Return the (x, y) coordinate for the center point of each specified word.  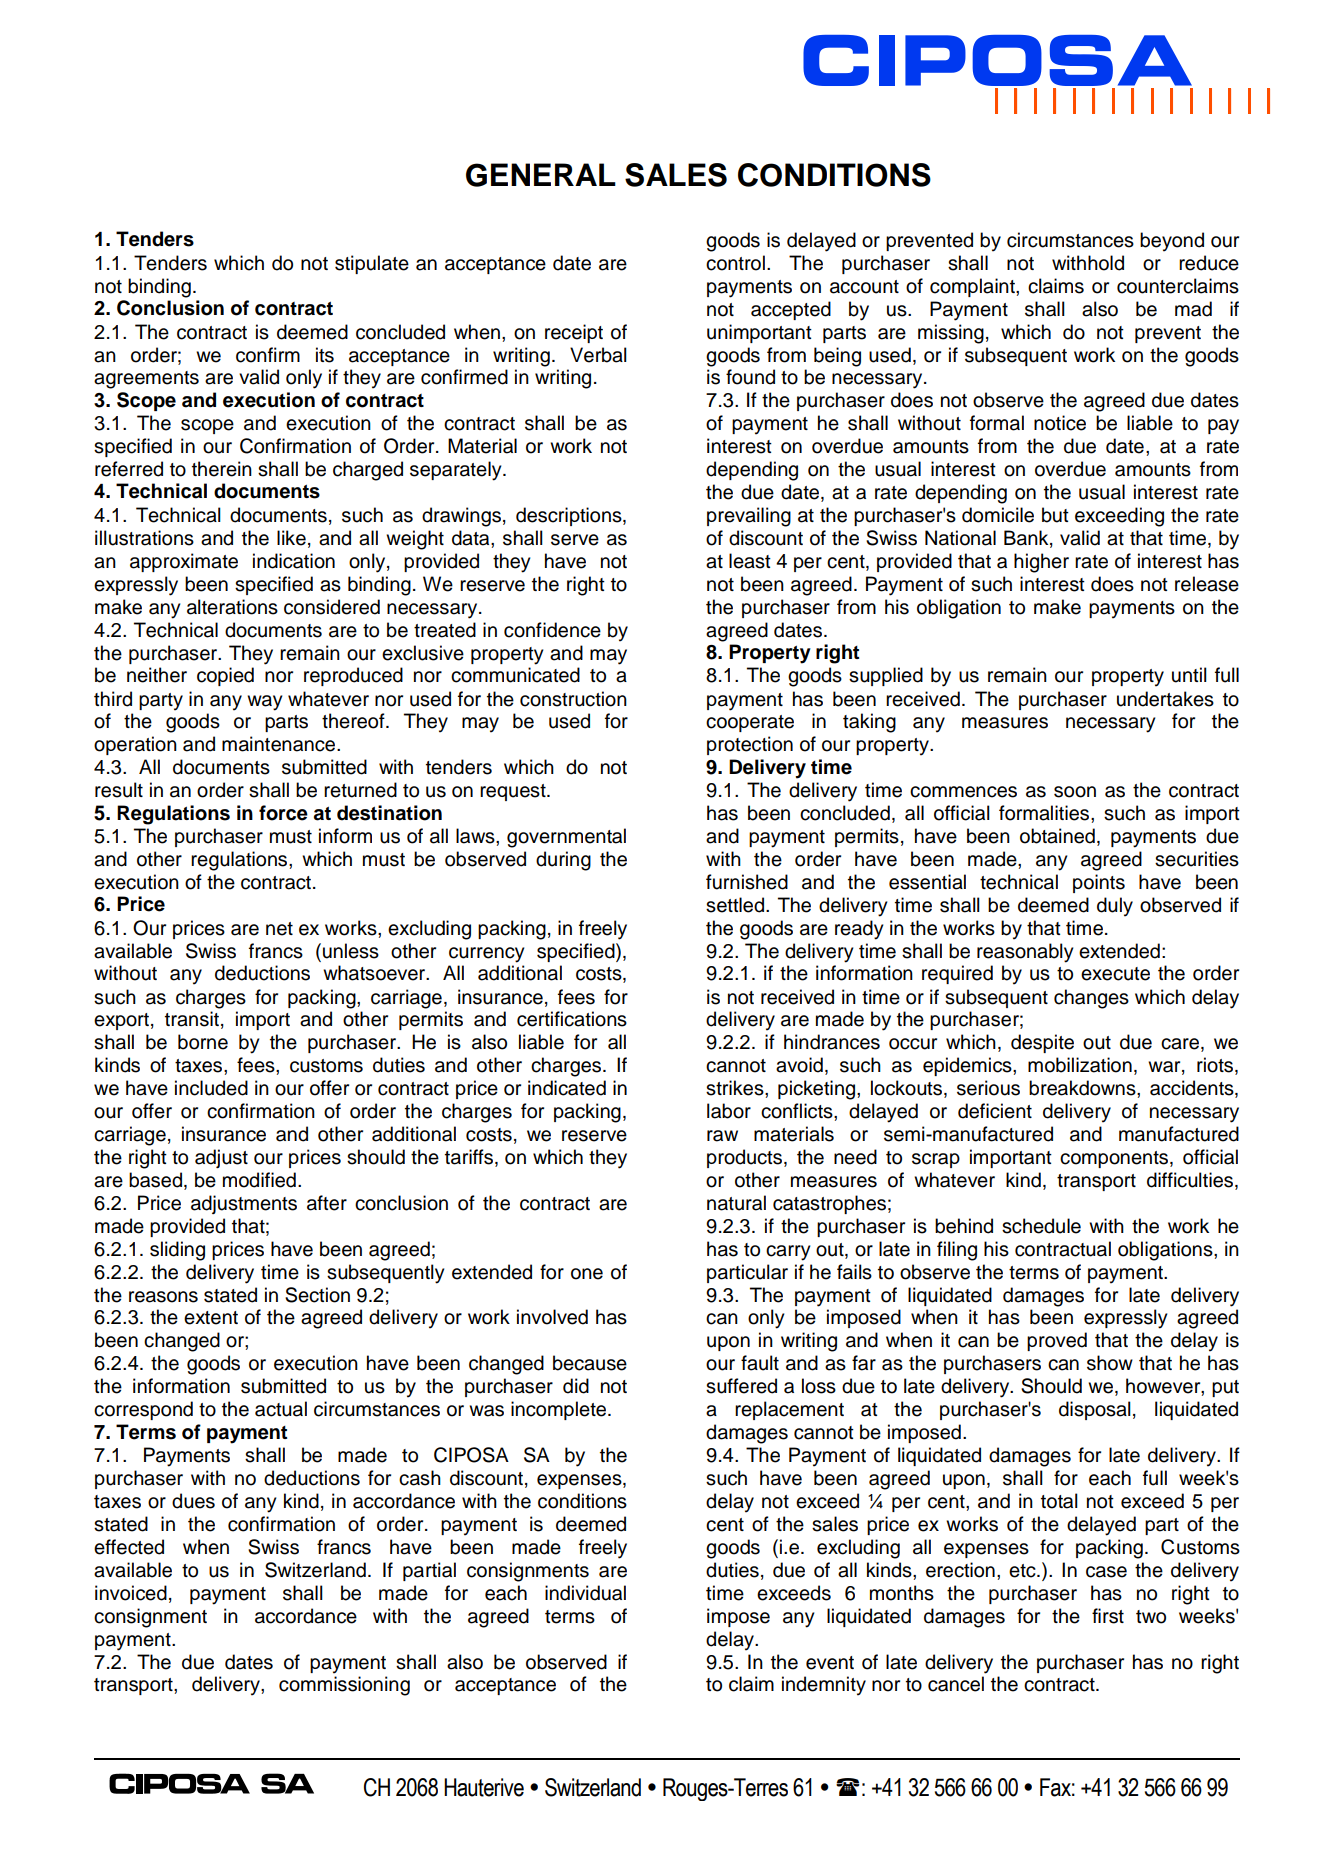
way (265, 703)
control (735, 263)
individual (585, 1593)
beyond (1172, 242)
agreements (146, 380)
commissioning (344, 1686)
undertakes (1165, 699)
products (746, 1158)
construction (573, 699)
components (1114, 1159)
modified (259, 1180)
